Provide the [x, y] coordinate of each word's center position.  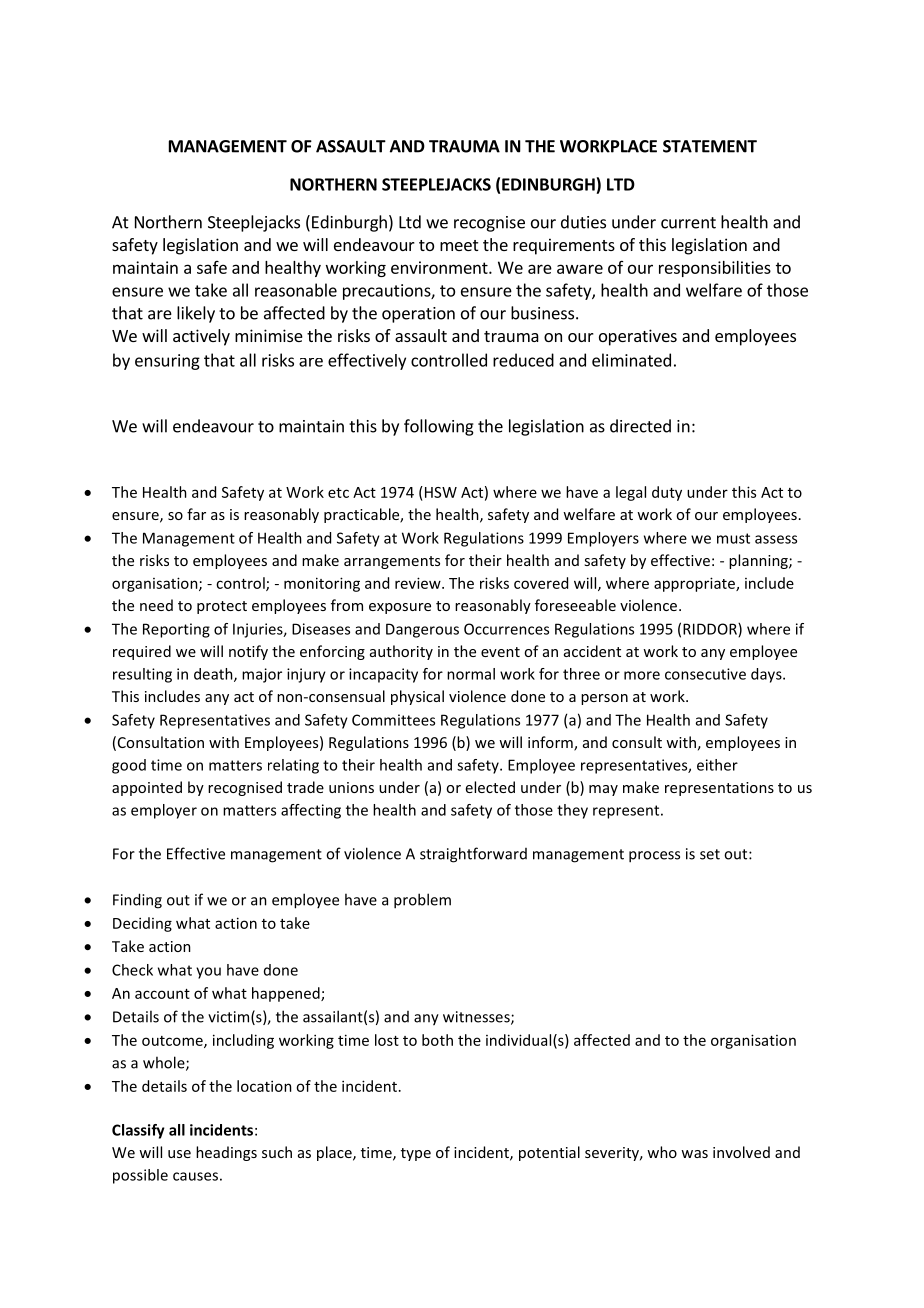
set [710, 854]
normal [471, 674]
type [416, 1154]
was [694, 1154]
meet [459, 245]
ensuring [167, 362]
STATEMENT [710, 146]
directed [640, 426]
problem [422, 901]
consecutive [705, 674]
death [214, 675]
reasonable [296, 290]
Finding [137, 901]
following [439, 427]
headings [226, 1153]
